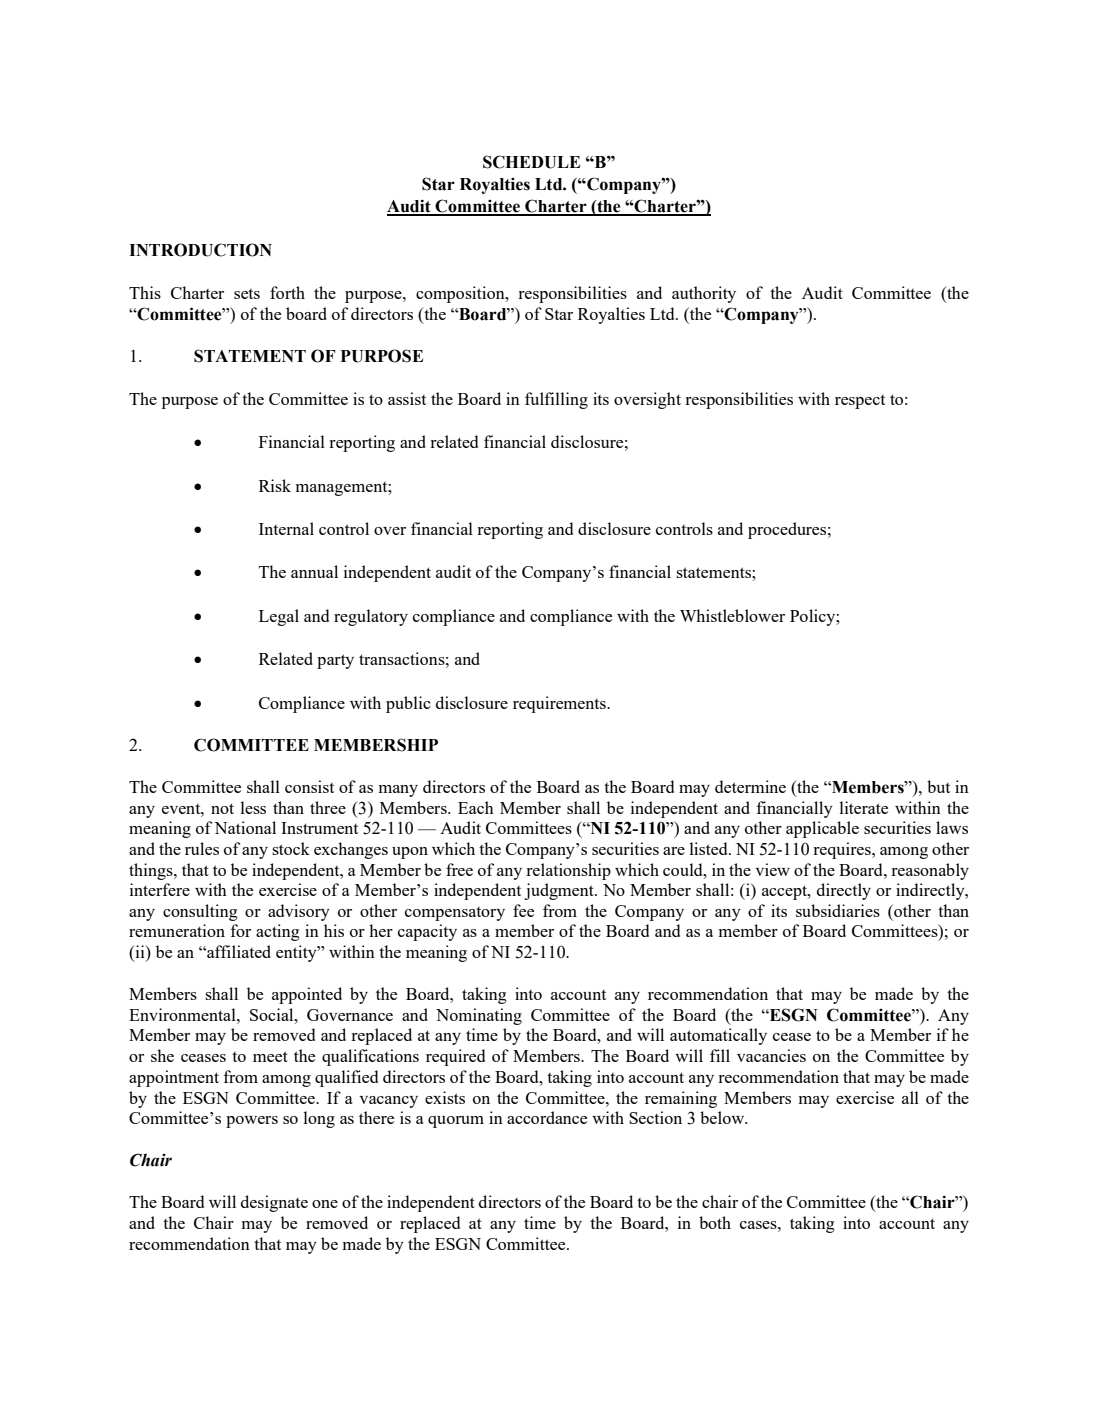  I want to click on assist, so click(407, 398).
